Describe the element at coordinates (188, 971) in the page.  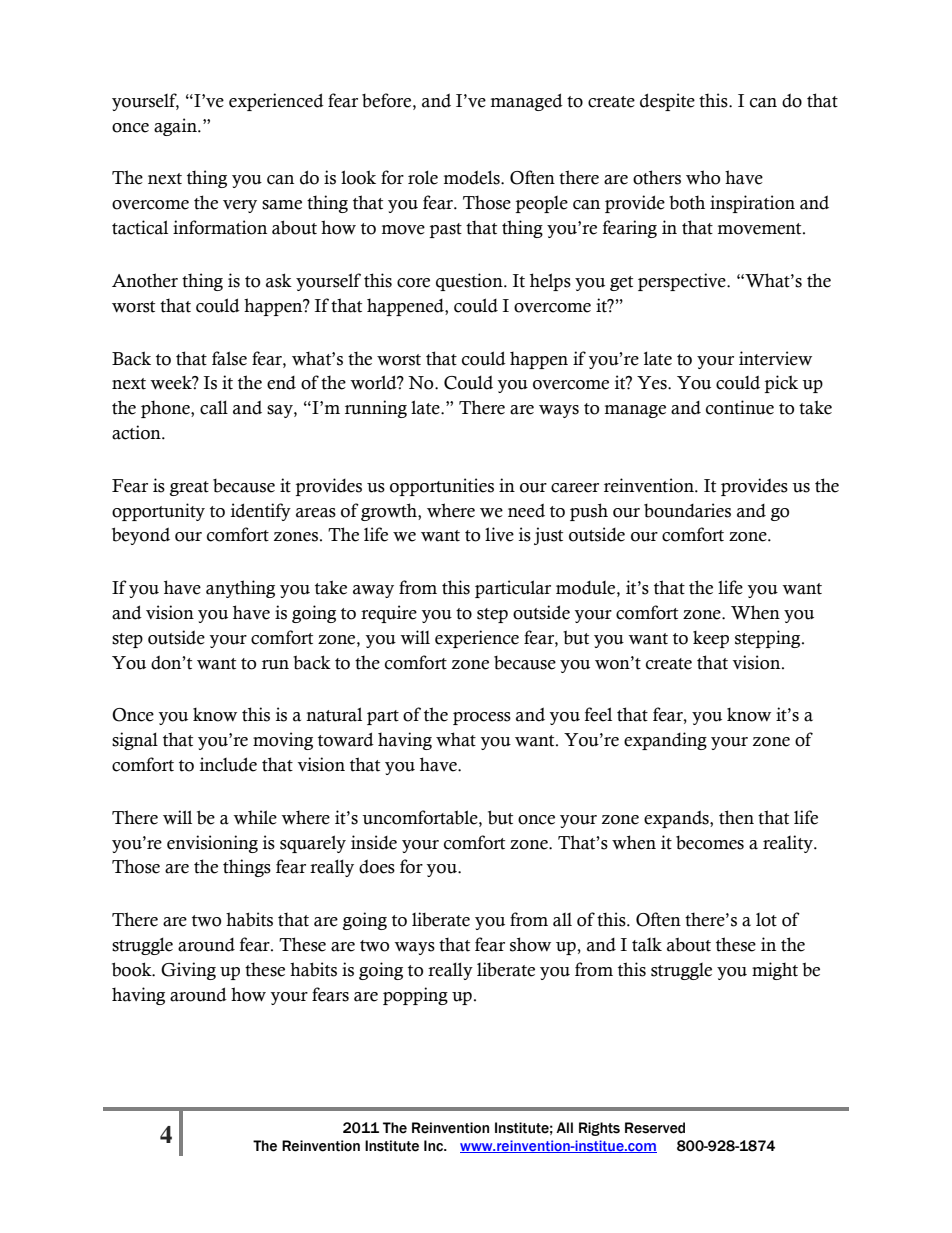
I see `Giving` at that location.
